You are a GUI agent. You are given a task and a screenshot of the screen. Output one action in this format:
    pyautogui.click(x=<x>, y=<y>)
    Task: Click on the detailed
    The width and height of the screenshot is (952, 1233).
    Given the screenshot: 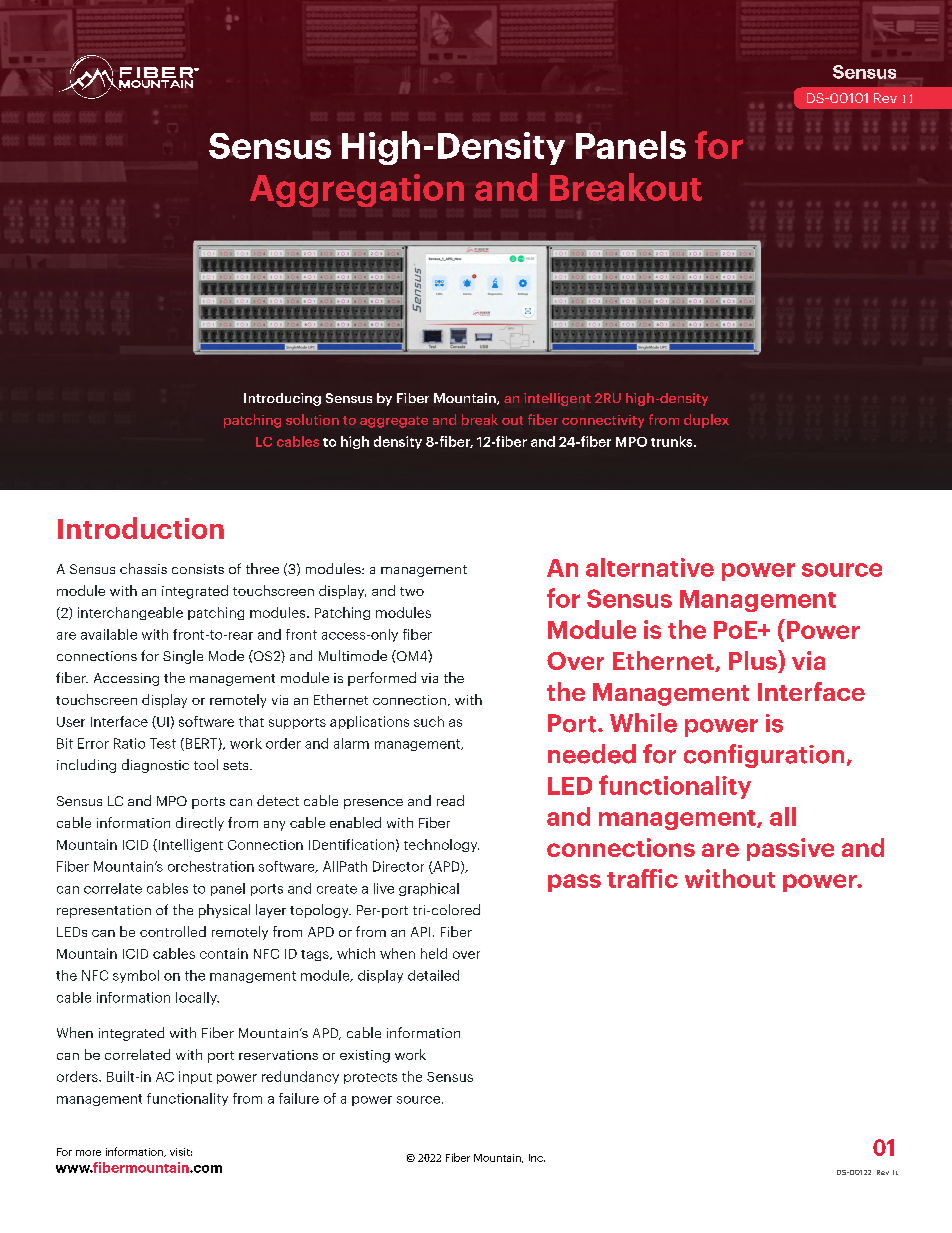 What is the action you would take?
    pyautogui.click(x=433, y=975)
